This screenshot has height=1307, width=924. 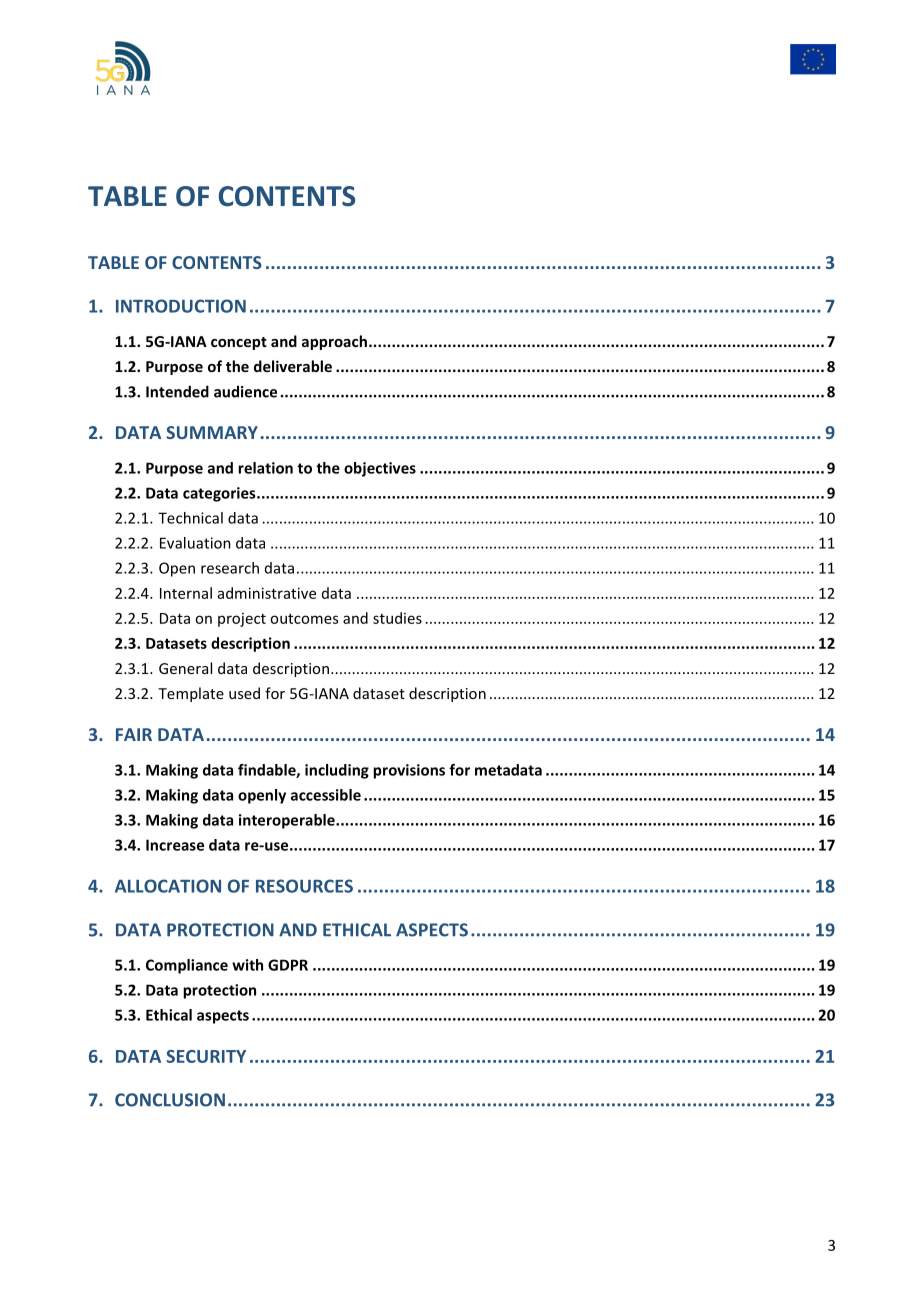 What do you see at coordinates (304, 619) in the screenshot?
I see `outcomes` at bounding box center [304, 619].
